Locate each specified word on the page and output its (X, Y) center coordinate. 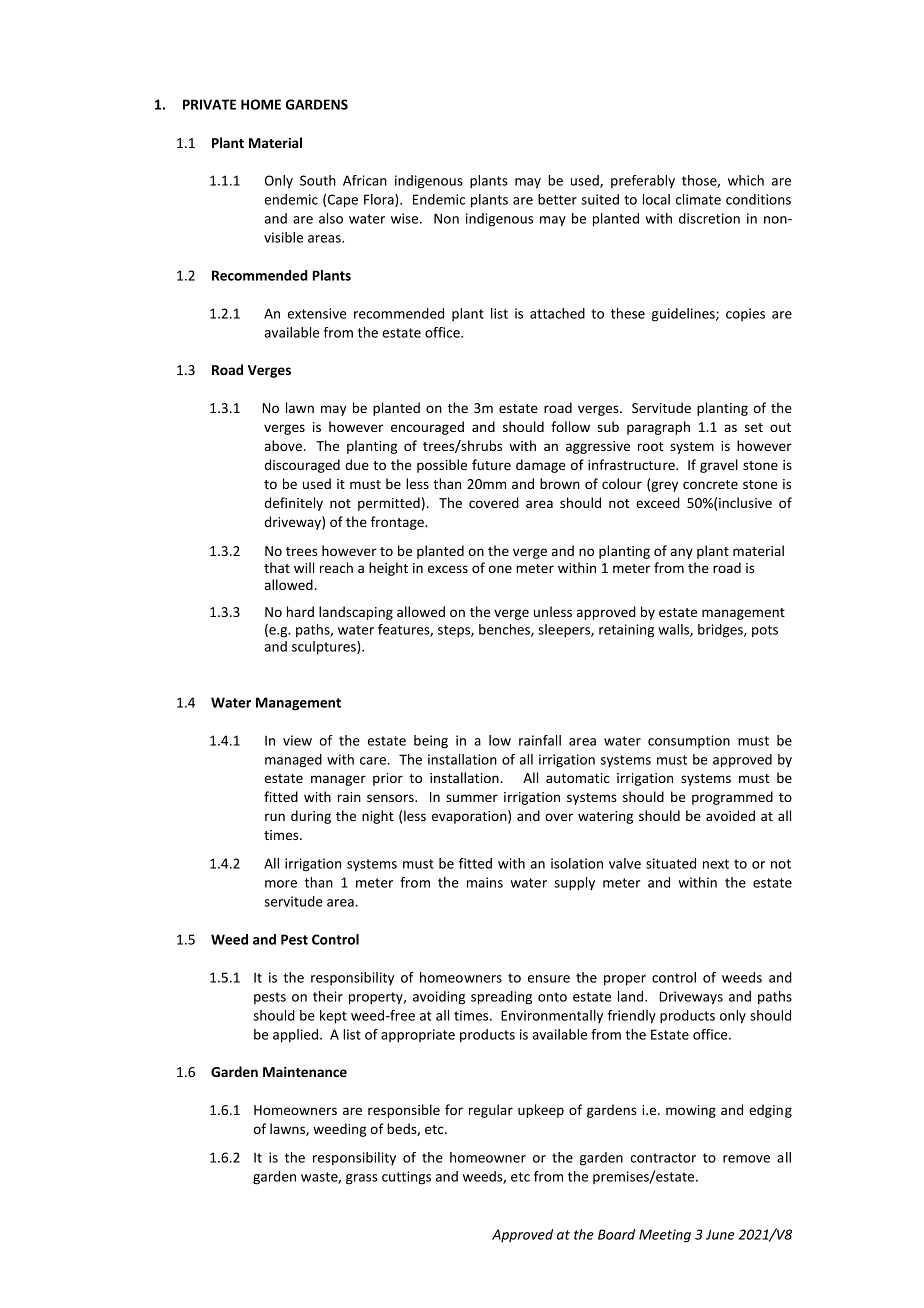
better (557, 199)
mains (485, 882)
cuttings (406, 1178)
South (318, 180)
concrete (710, 484)
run (275, 817)
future (491, 464)
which (746, 180)
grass (362, 1179)
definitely (294, 504)
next (716, 864)
